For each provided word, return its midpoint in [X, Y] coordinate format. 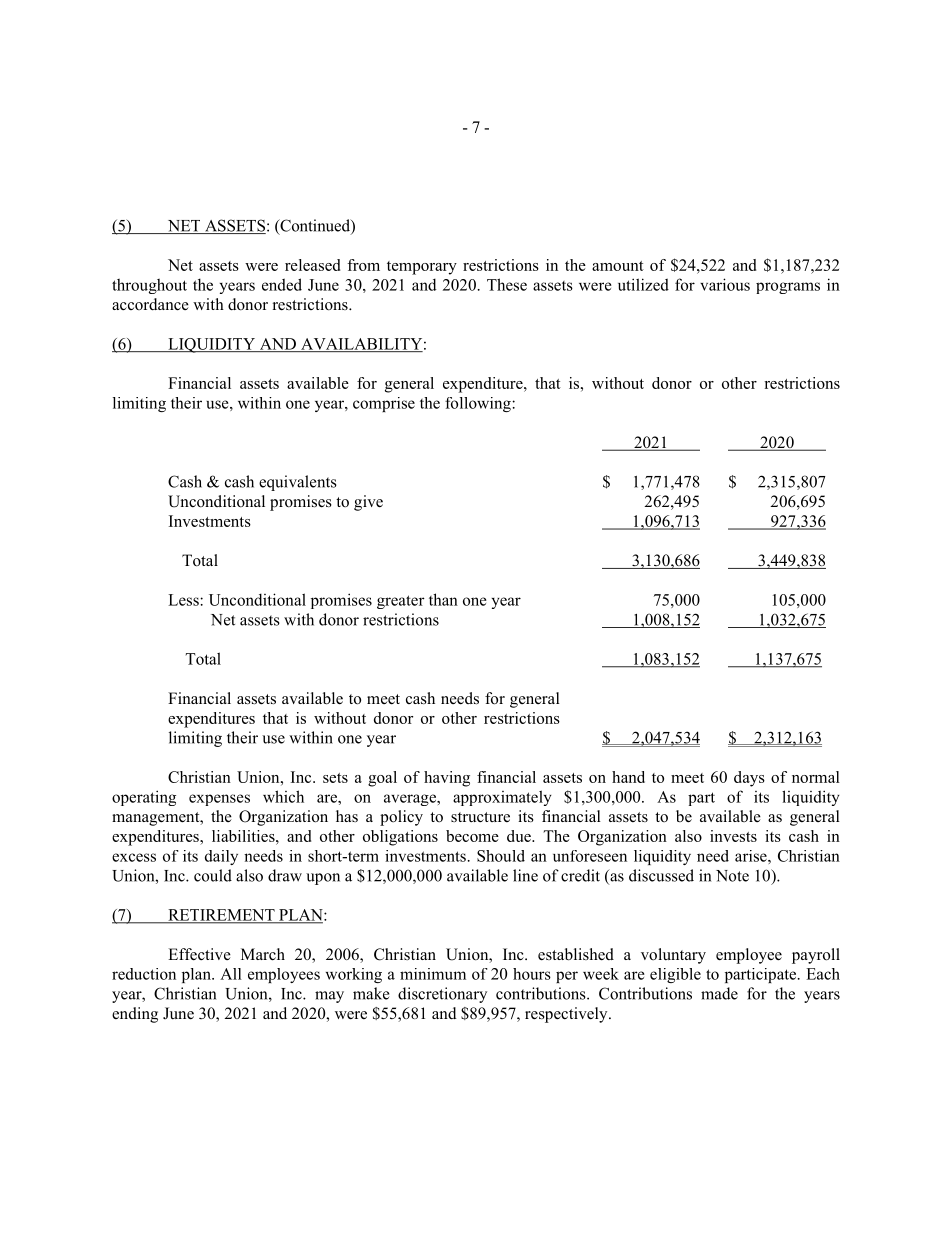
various [725, 284]
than [443, 599]
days [749, 779]
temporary [422, 268]
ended [282, 284]
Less [184, 600]
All [231, 974]
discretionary [442, 995]
